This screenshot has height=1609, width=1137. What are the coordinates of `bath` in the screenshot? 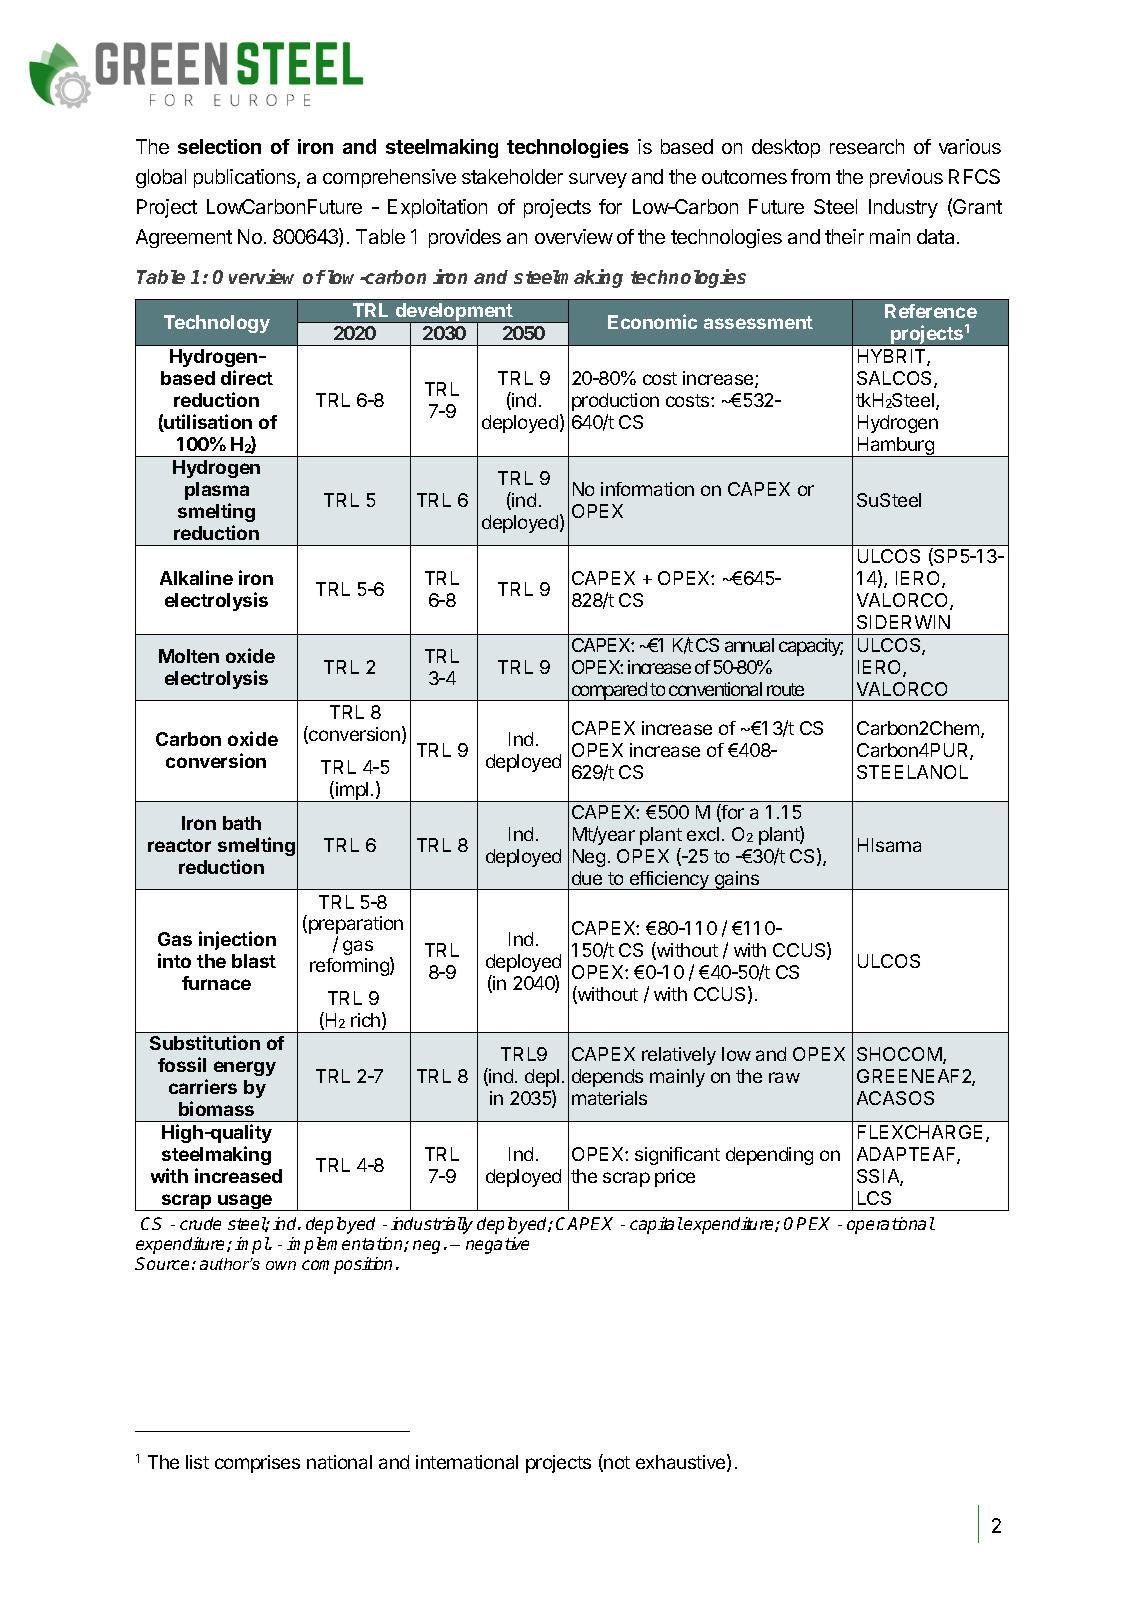 It's located at (242, 823).
